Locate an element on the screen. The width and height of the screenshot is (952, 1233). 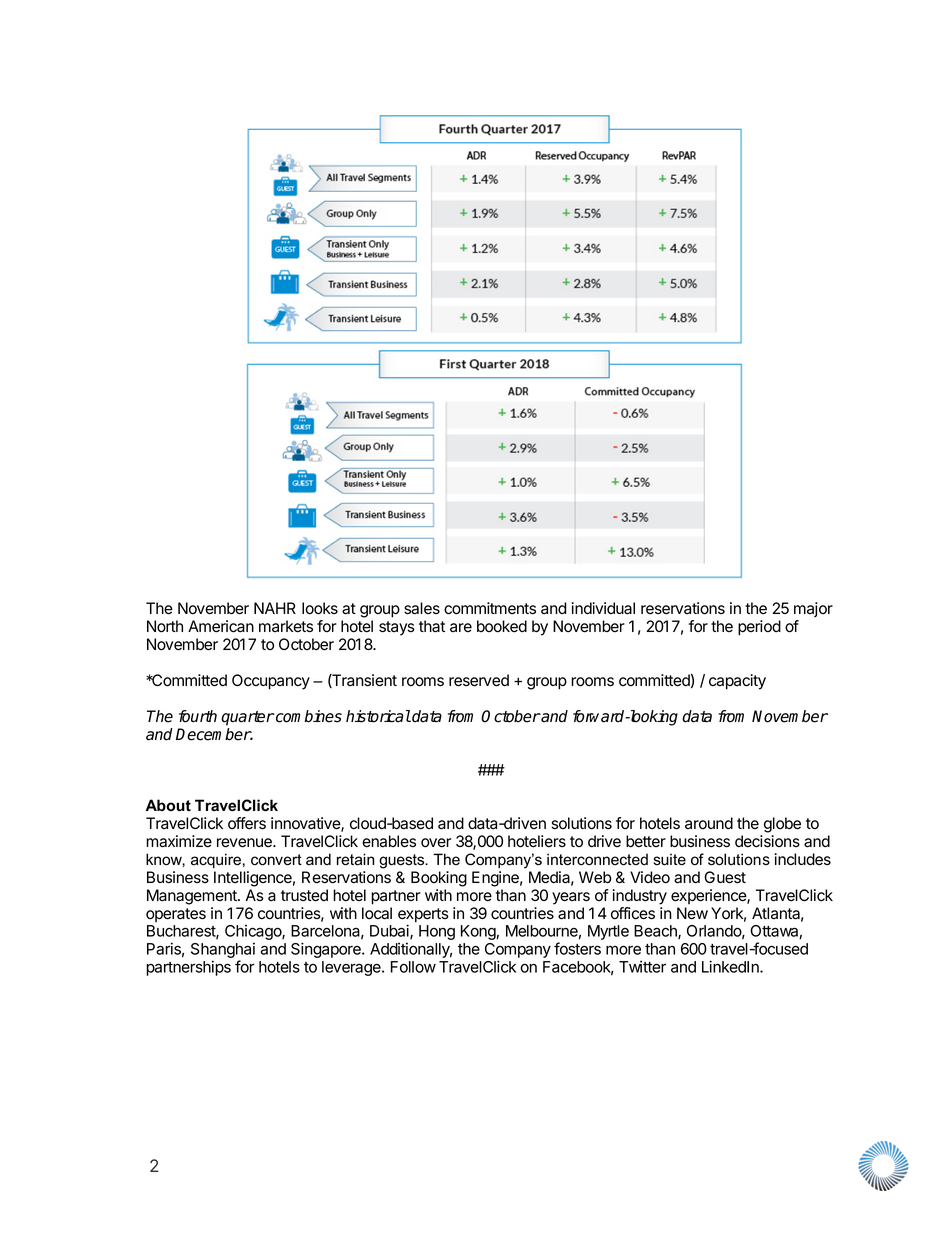
Shanghai is located at coordinates (223, 952).
